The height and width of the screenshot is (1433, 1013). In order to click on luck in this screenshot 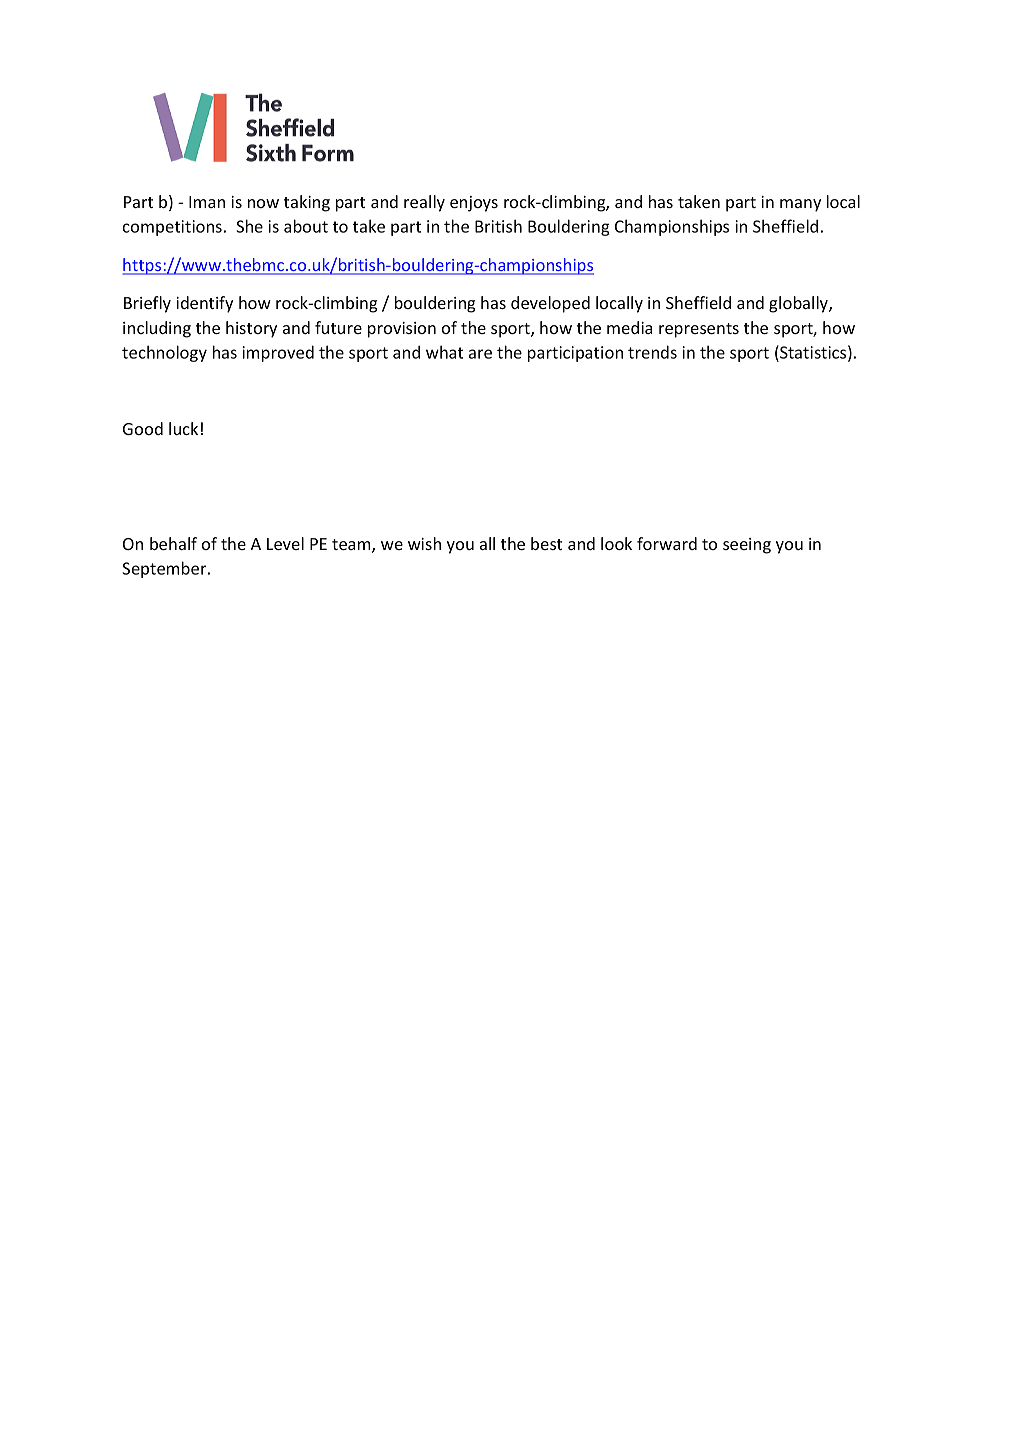, I will do `click(183, 428)`.
